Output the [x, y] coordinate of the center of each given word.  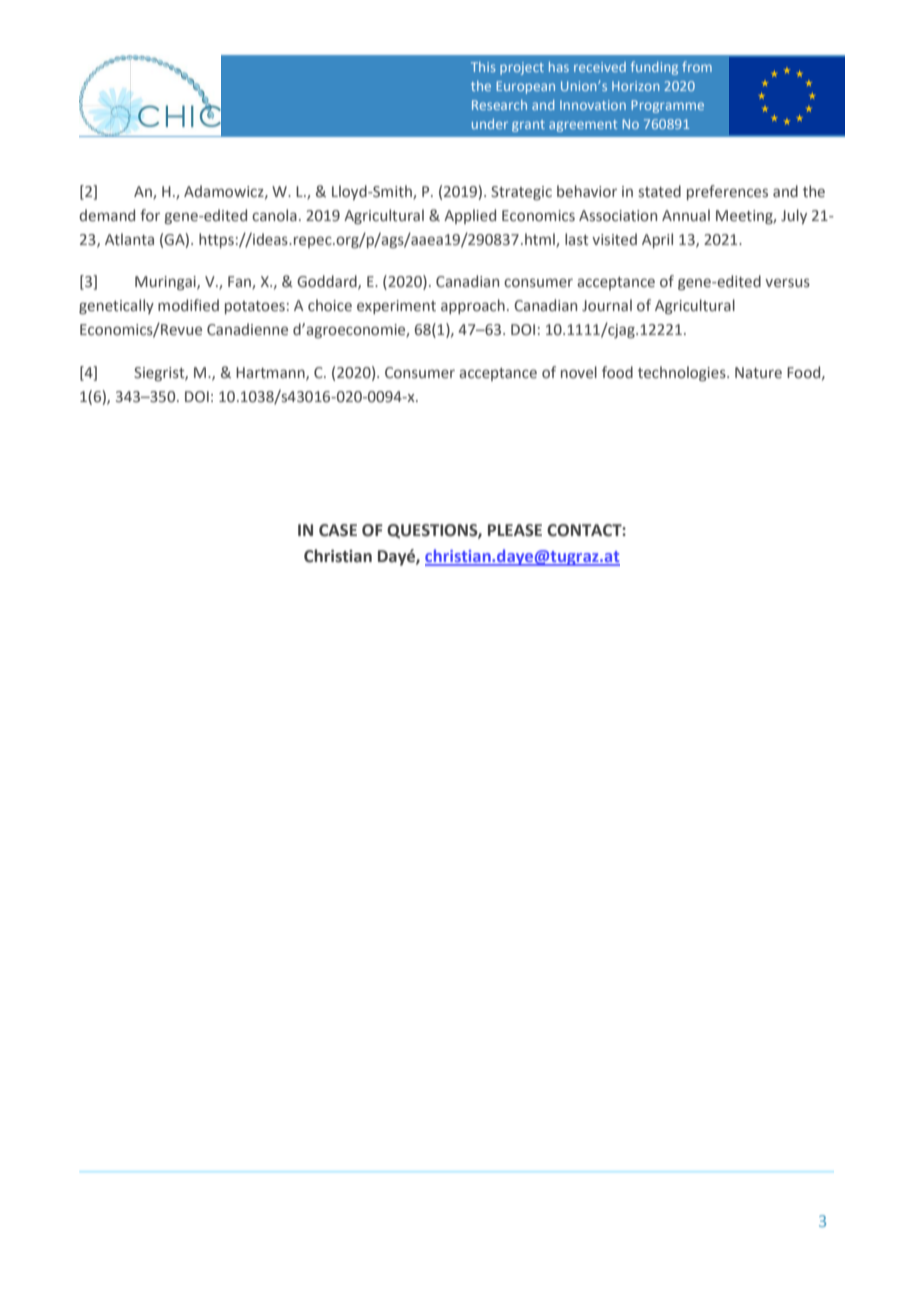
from [697, 66]
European [525, 87]
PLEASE [515, 530]
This [483, 67]
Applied [470, 216]
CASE [338, 530]
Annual [686, 215]
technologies [683, 373]
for [150, 215]
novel [579, 372]
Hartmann [271, 374]
